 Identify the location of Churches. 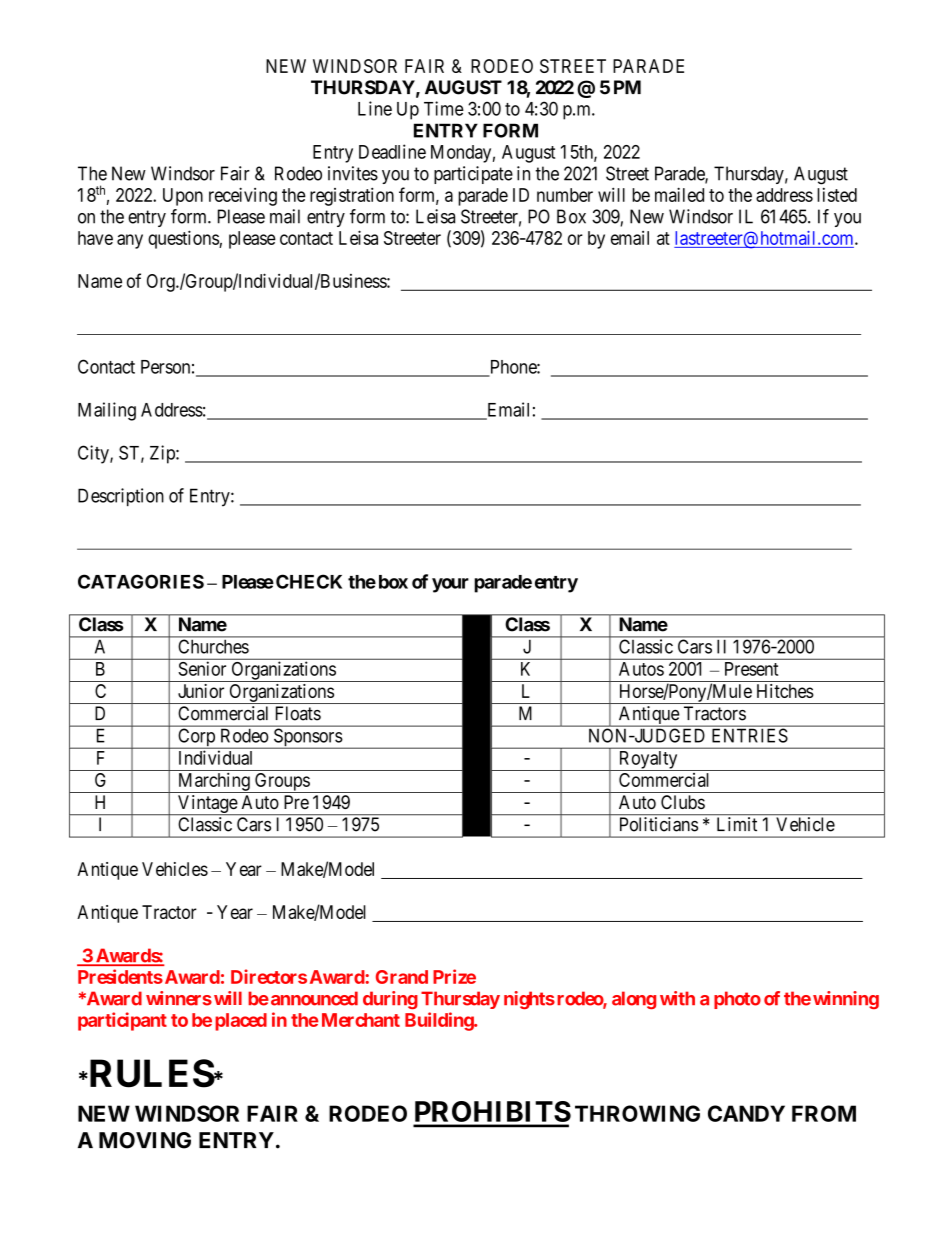
(214, 646).
